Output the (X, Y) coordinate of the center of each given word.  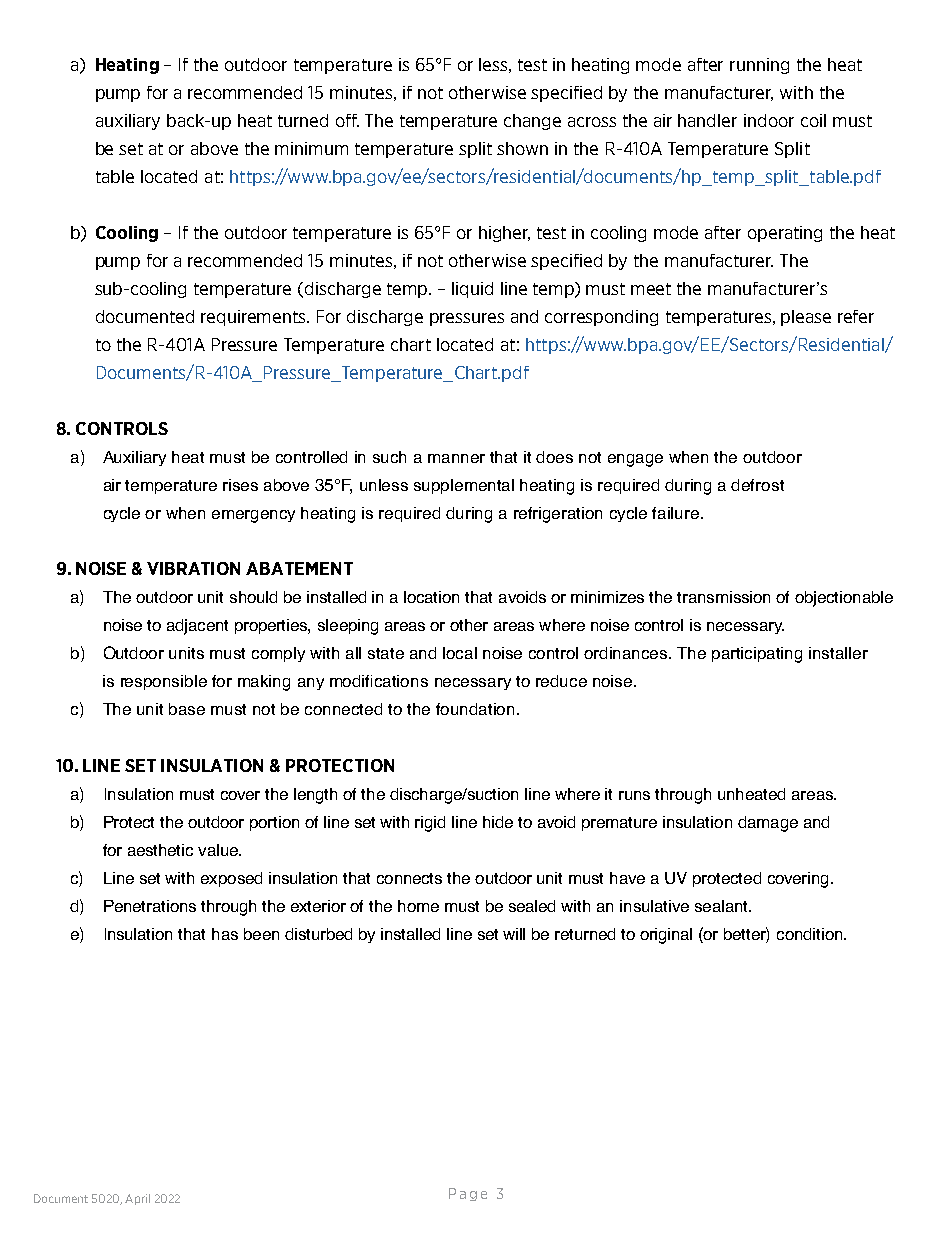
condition (811, 934)
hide (498, 822)
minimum (311, 148)
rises (240, 485)
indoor (769, 120)
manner (456, 458)
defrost (757, 485)
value (219, 850)
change (532, 122)
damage (768, 824)
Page (468, 1194)
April (137, 1199)
